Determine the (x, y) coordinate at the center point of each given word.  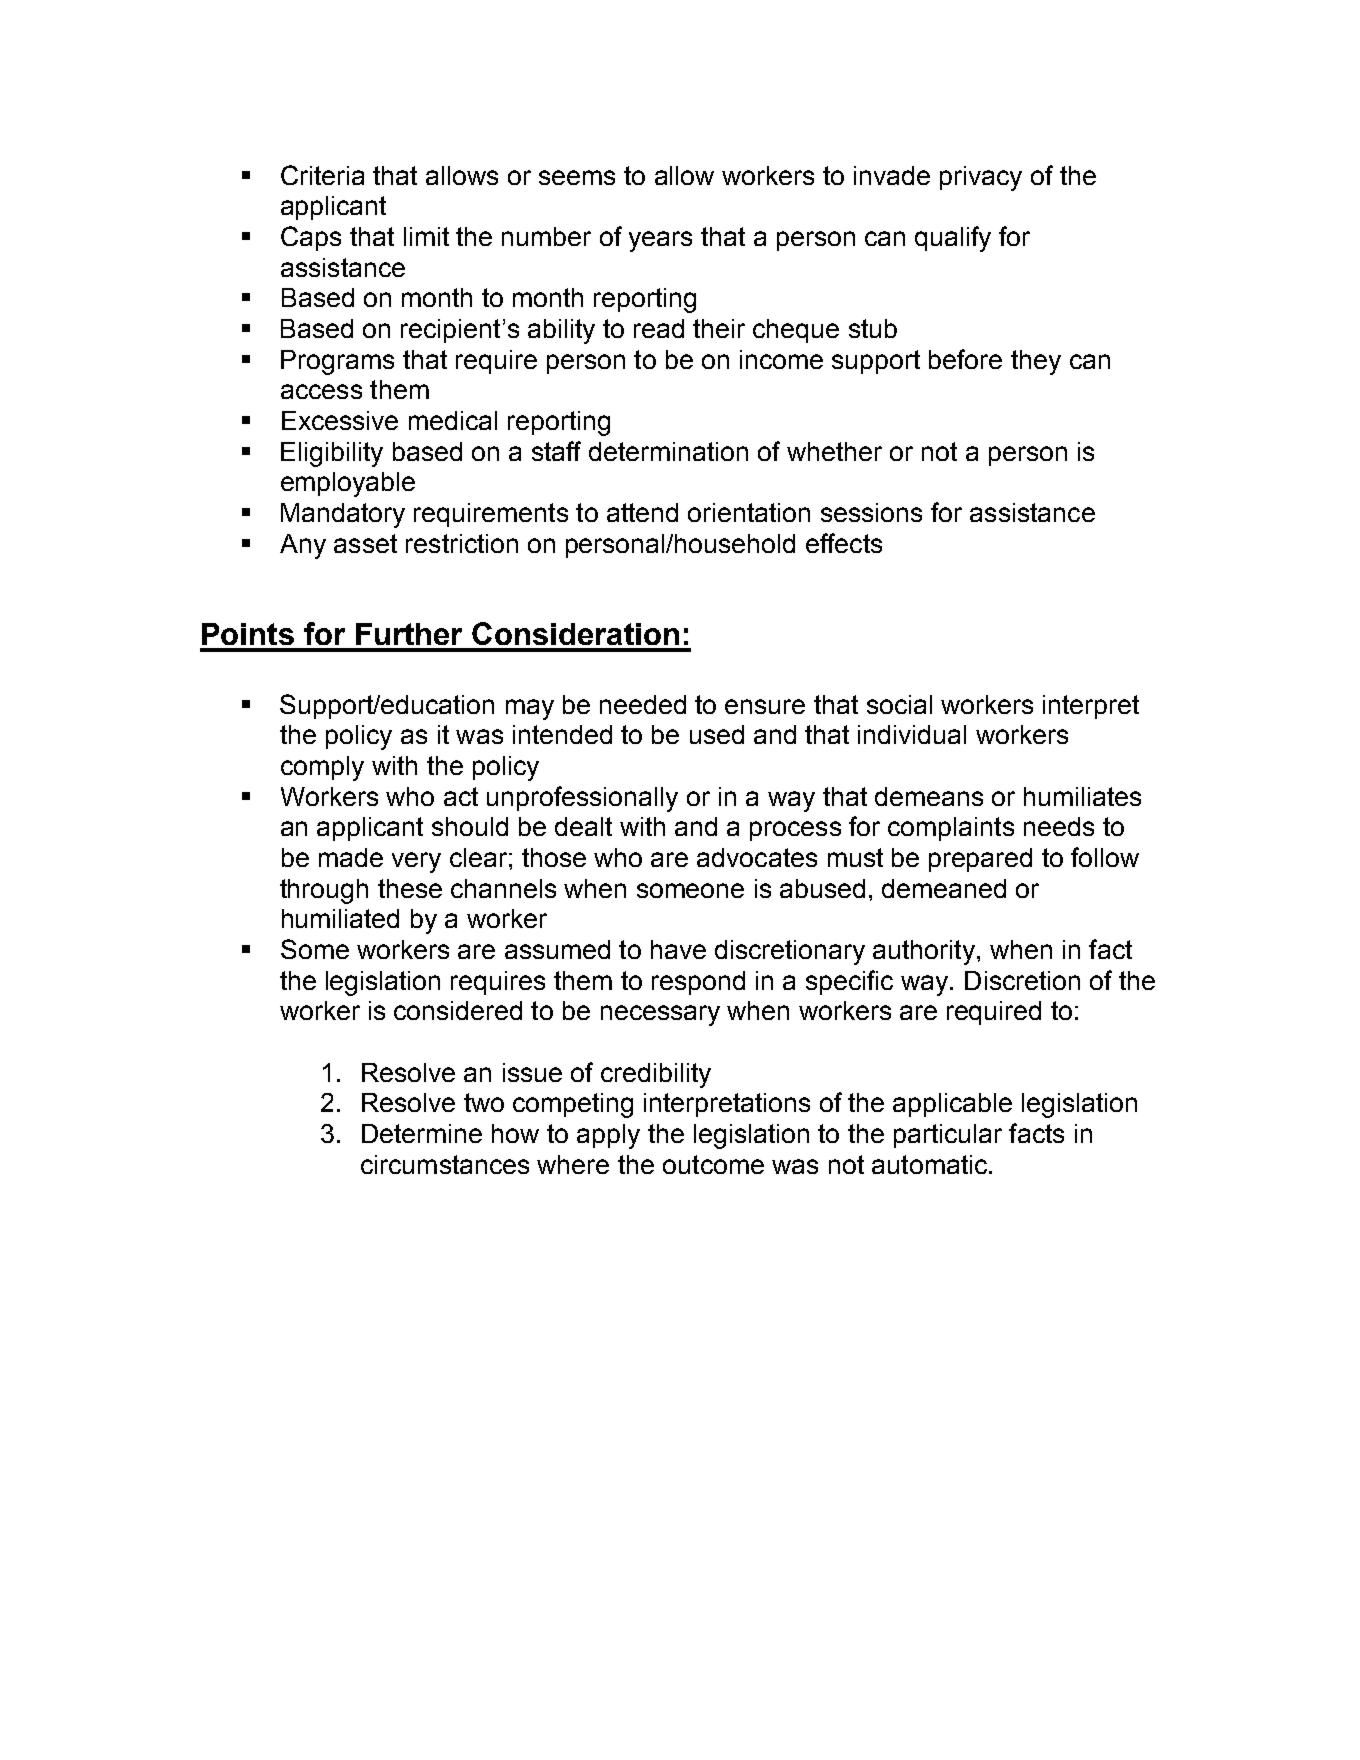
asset (365, 543)
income (781, 359)
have (678, 949)
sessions (871, 512)
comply (322, 768)
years (660, 241)
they (1036, 362)
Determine (422, 1133)
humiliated (340, 918)
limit (426, 236)
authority (924, 952)
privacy (981, 178)
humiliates (1082, 796)
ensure (765, 706)
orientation (749, 512)
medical (453, 420)
